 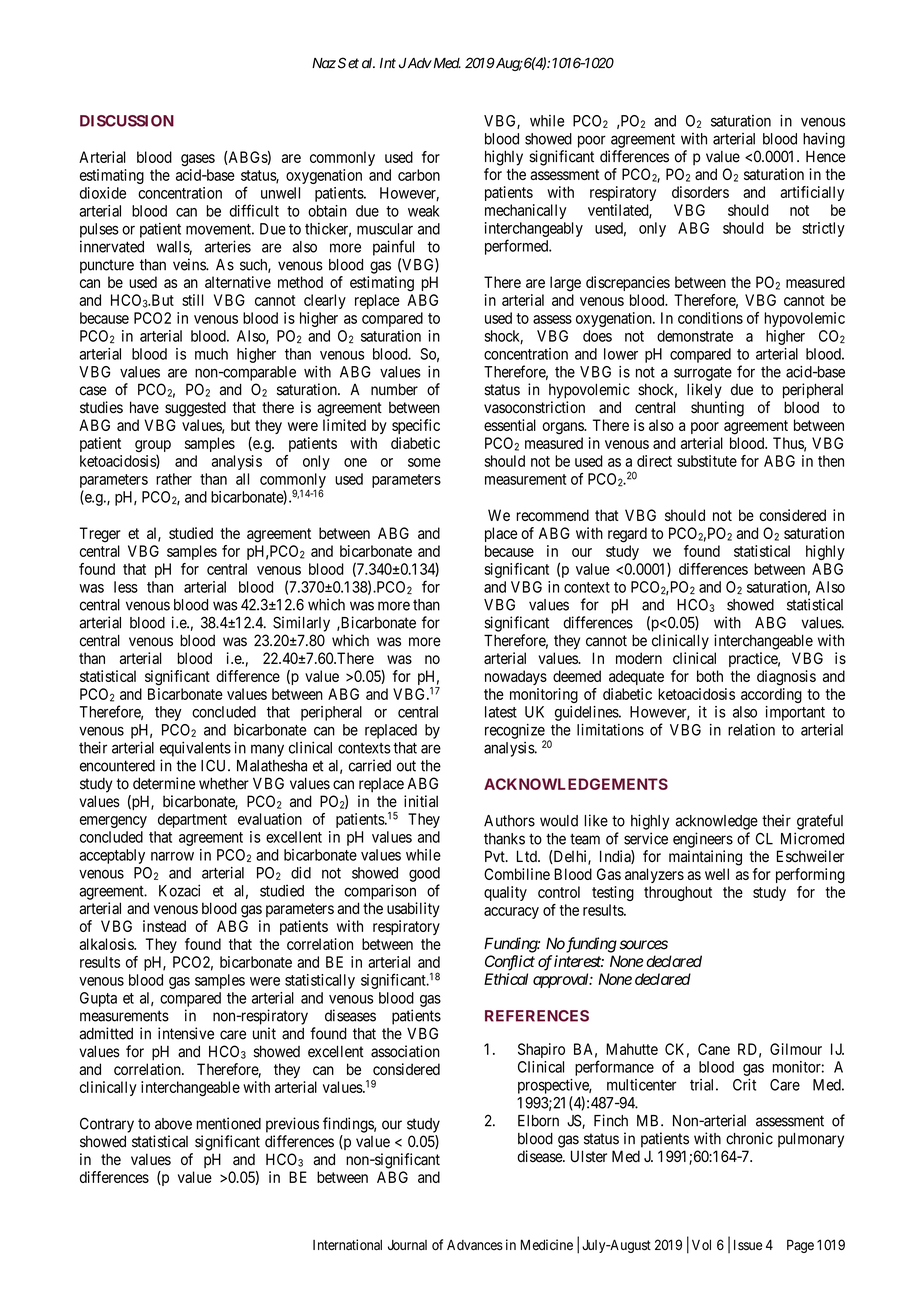 What do you see at coordinates (423, 211) in the page?
I see `weak` at bounding box center [423, 211].
